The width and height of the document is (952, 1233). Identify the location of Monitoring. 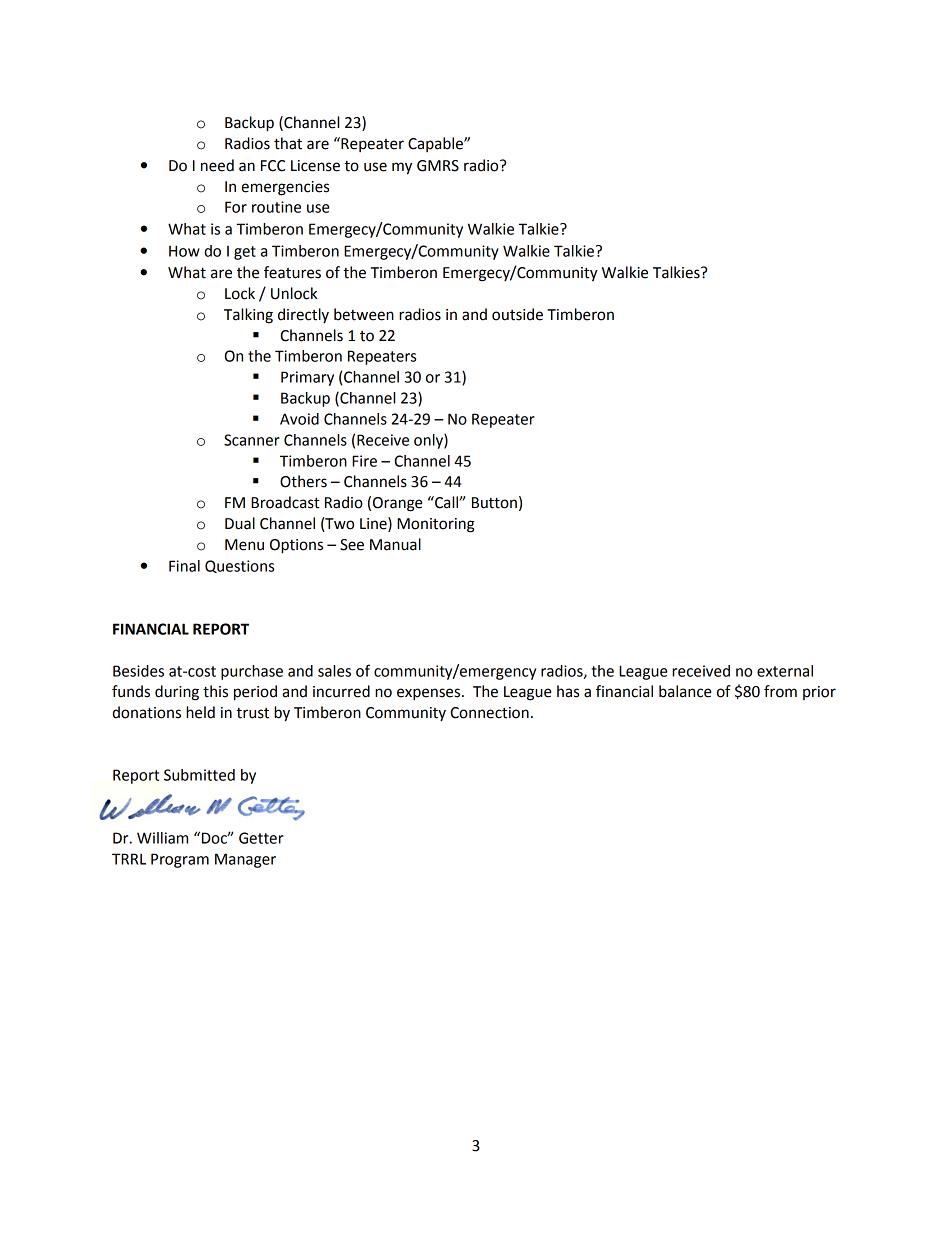
(436, 525).
